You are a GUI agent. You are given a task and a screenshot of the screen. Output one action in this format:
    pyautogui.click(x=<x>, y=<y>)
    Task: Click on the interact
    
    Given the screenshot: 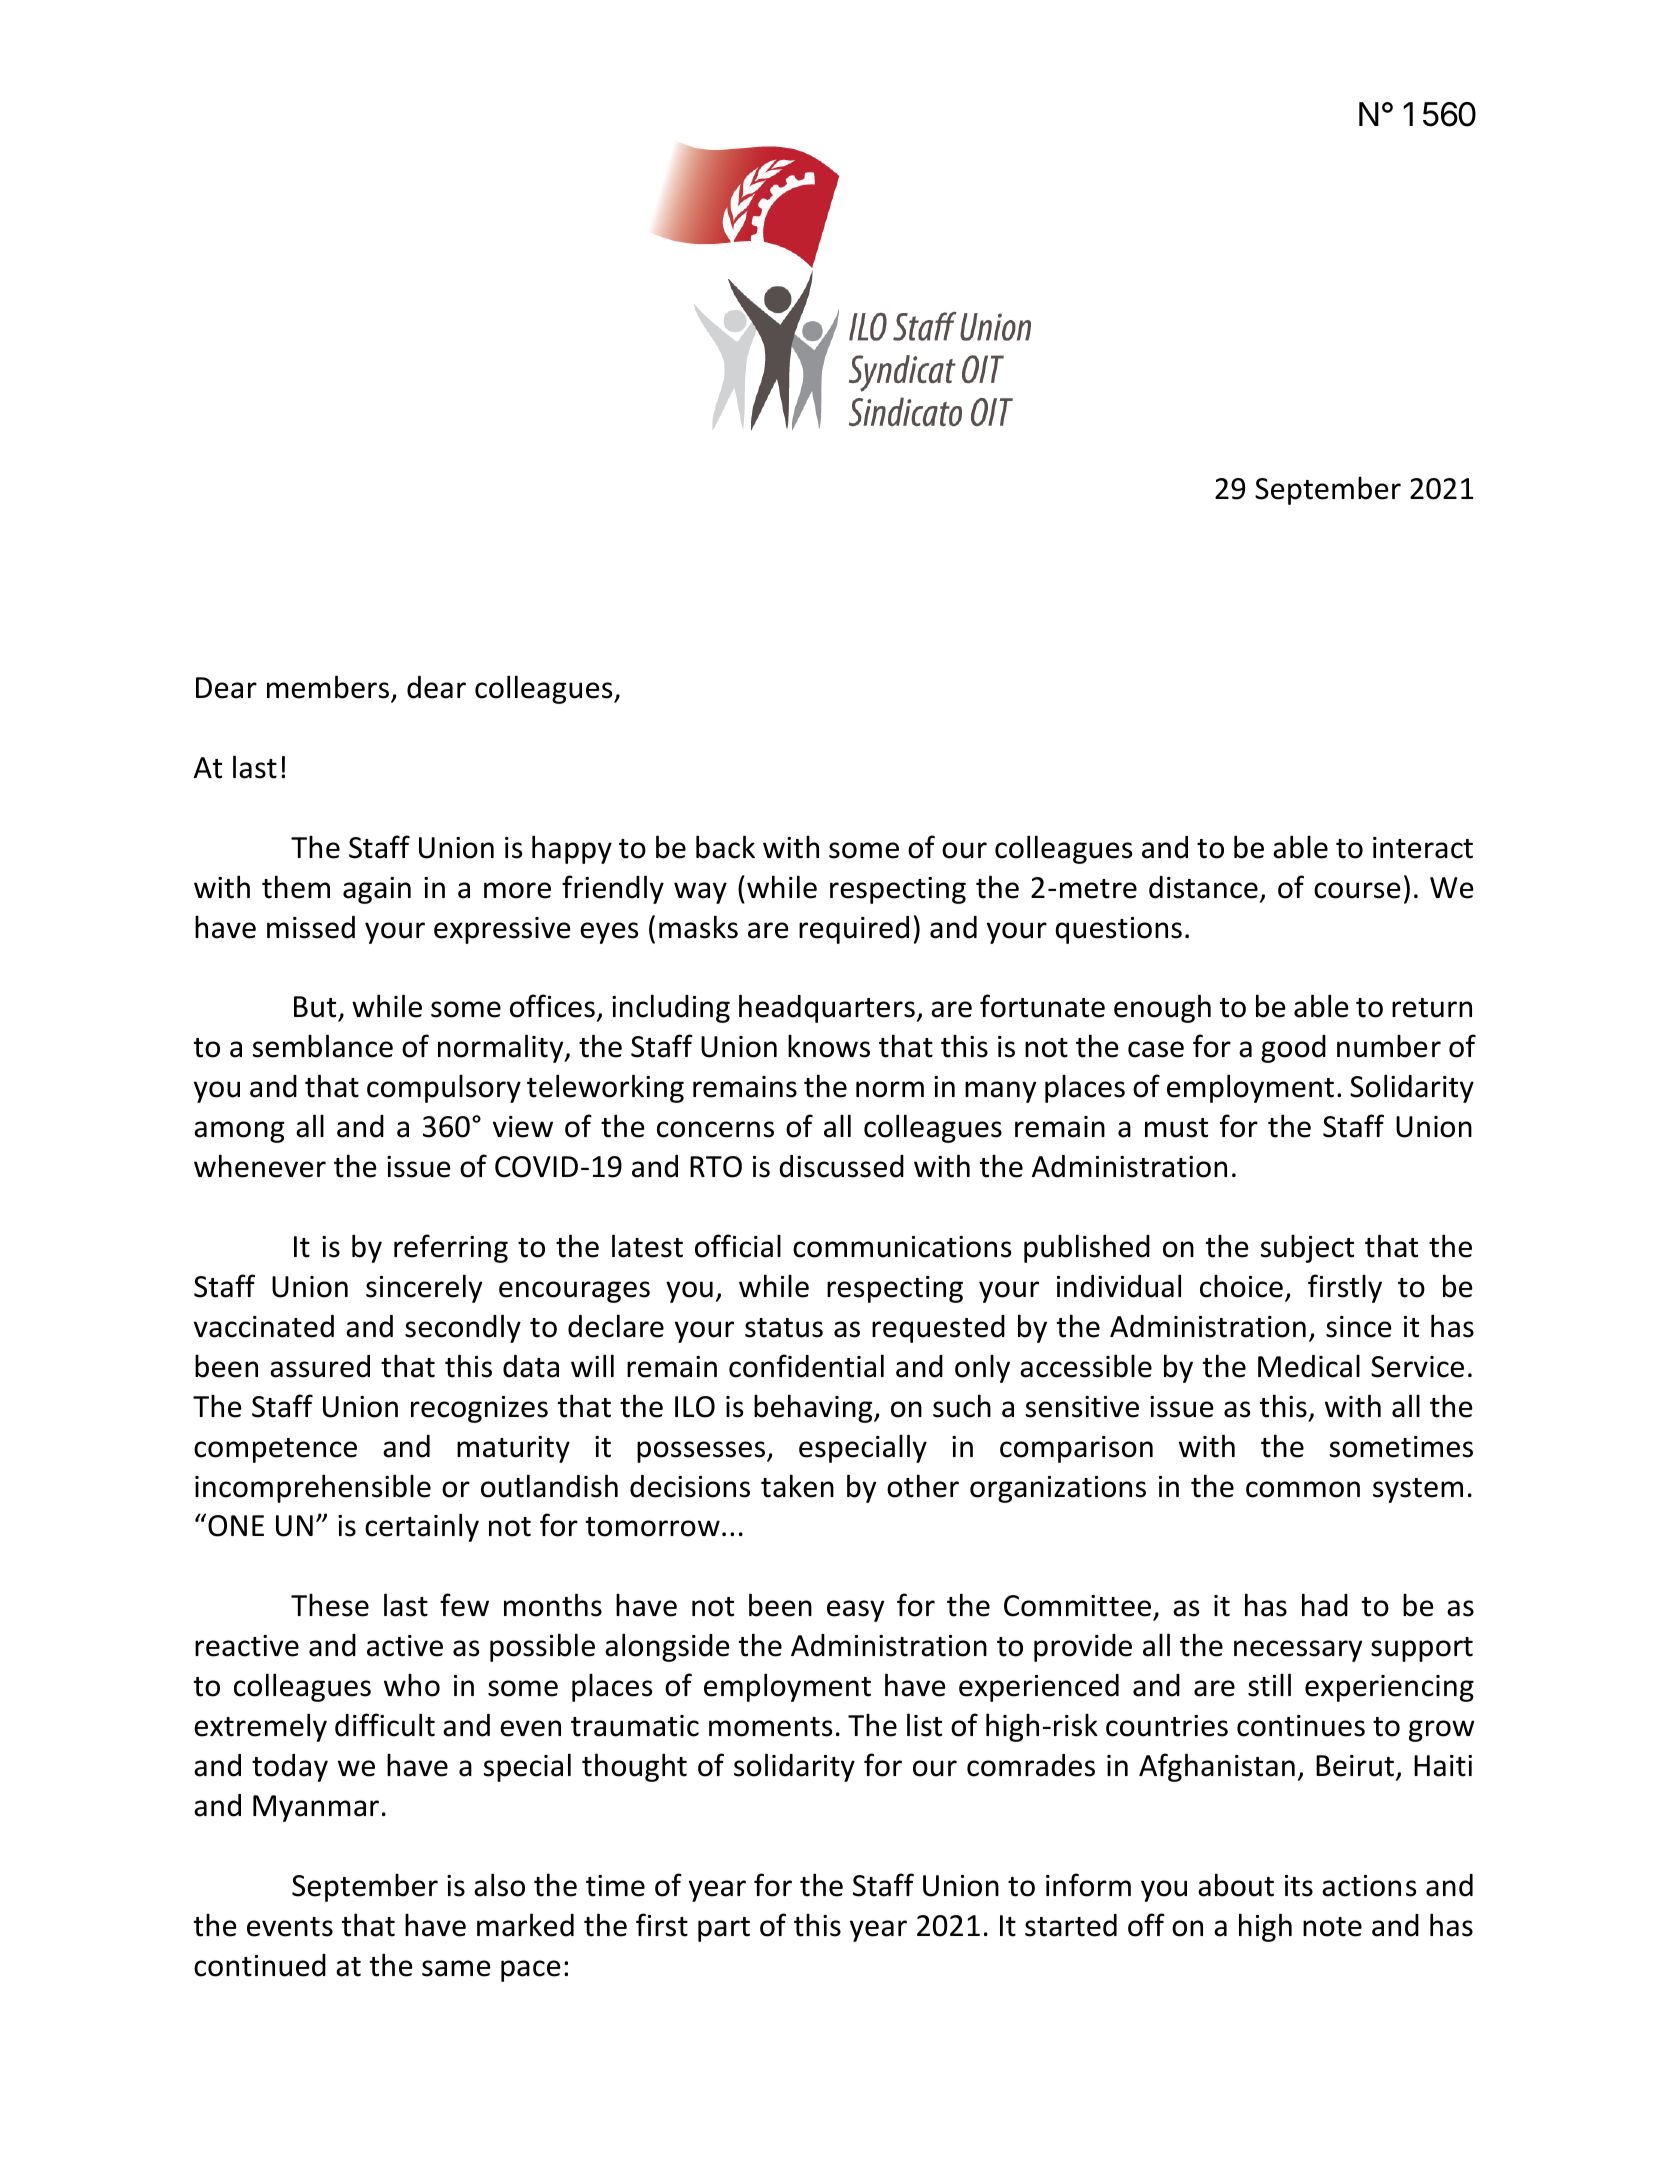 What is the action you would take?
    pyautogui.click(x=1423, y=848)
